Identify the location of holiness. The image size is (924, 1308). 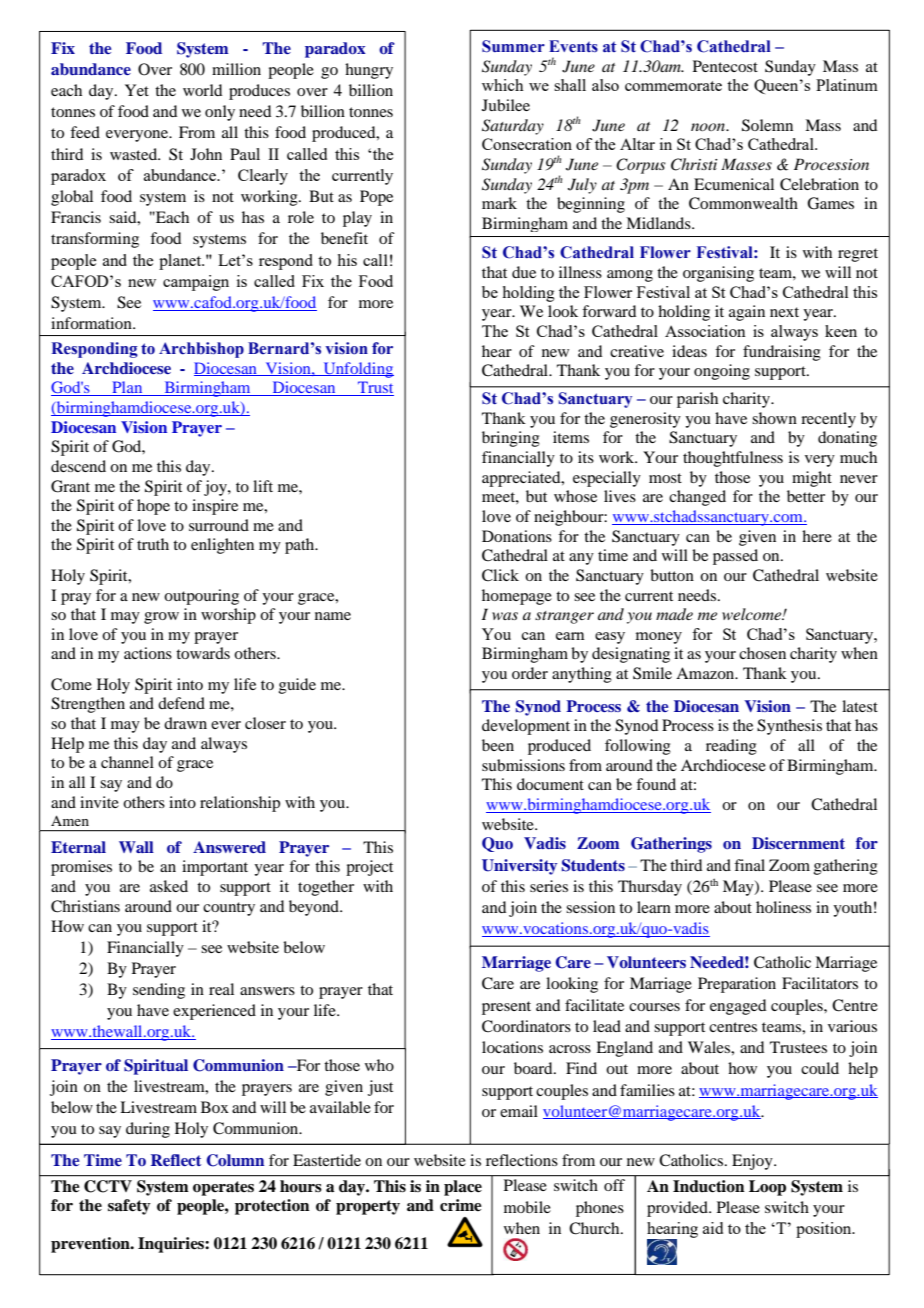
(783, 907).
